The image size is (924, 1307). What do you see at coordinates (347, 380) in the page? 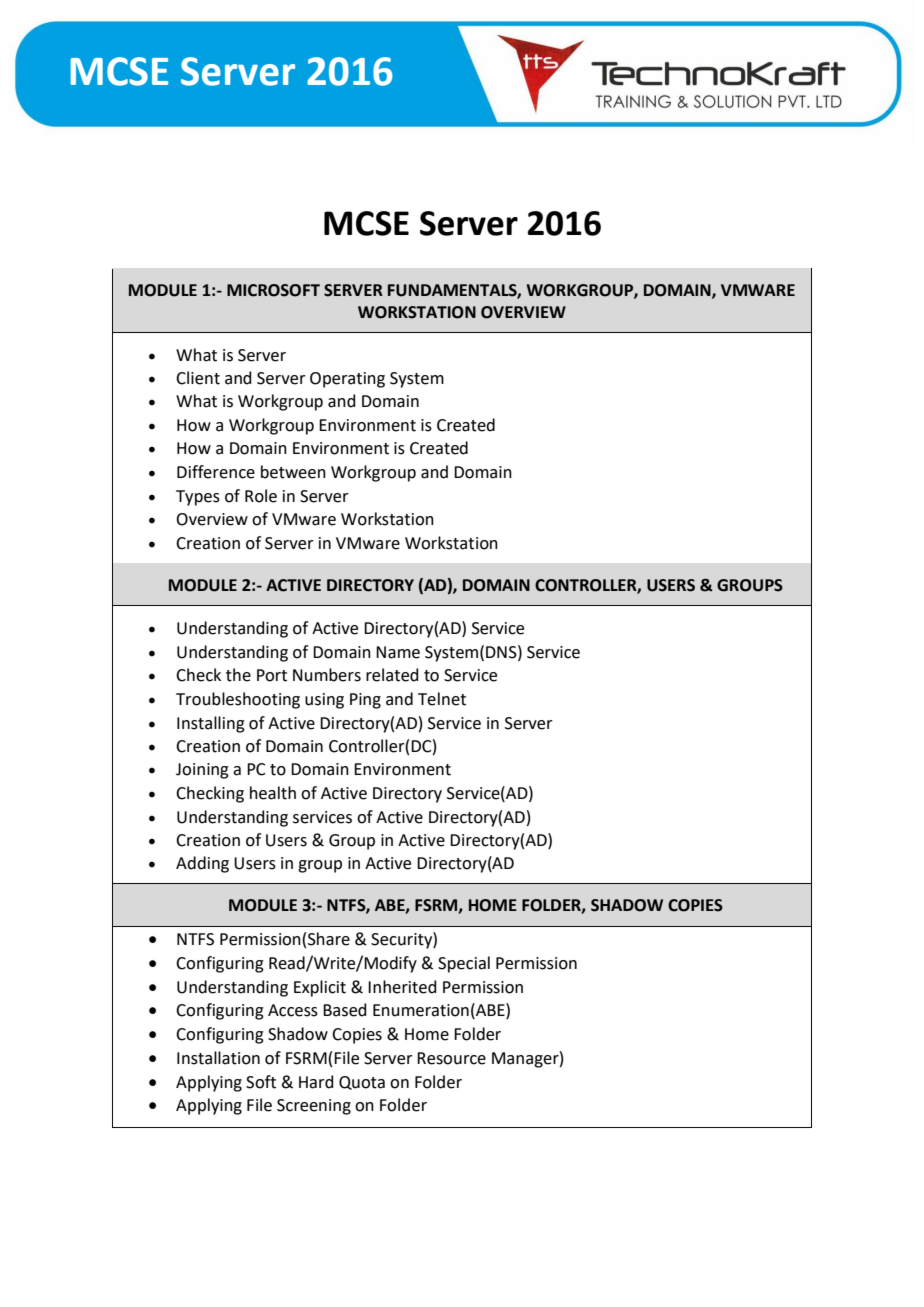
I see `Operating` at bounding box center [347, 380].
